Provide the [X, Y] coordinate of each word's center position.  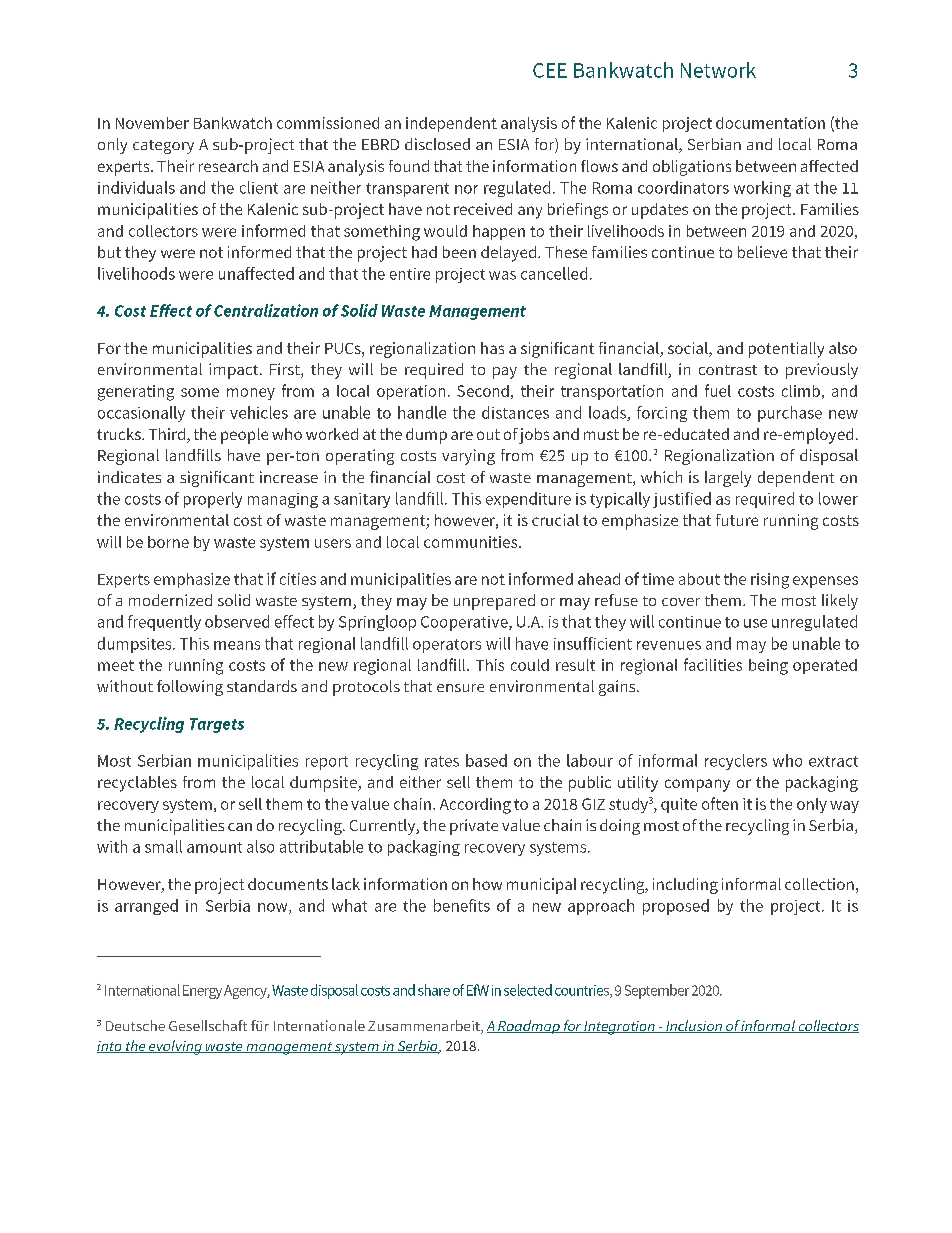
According [475, 806]
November [152, 123]
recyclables [137, 784]
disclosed [437, 144]
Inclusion [694, 1026]
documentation [770, 123]
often [720, 803]
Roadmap [529, 1027]
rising [770, 581]
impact [235, 371]
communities [472, 542]
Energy [202, 992]
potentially [786, 350]
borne [168, 542]
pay [505, 373]
